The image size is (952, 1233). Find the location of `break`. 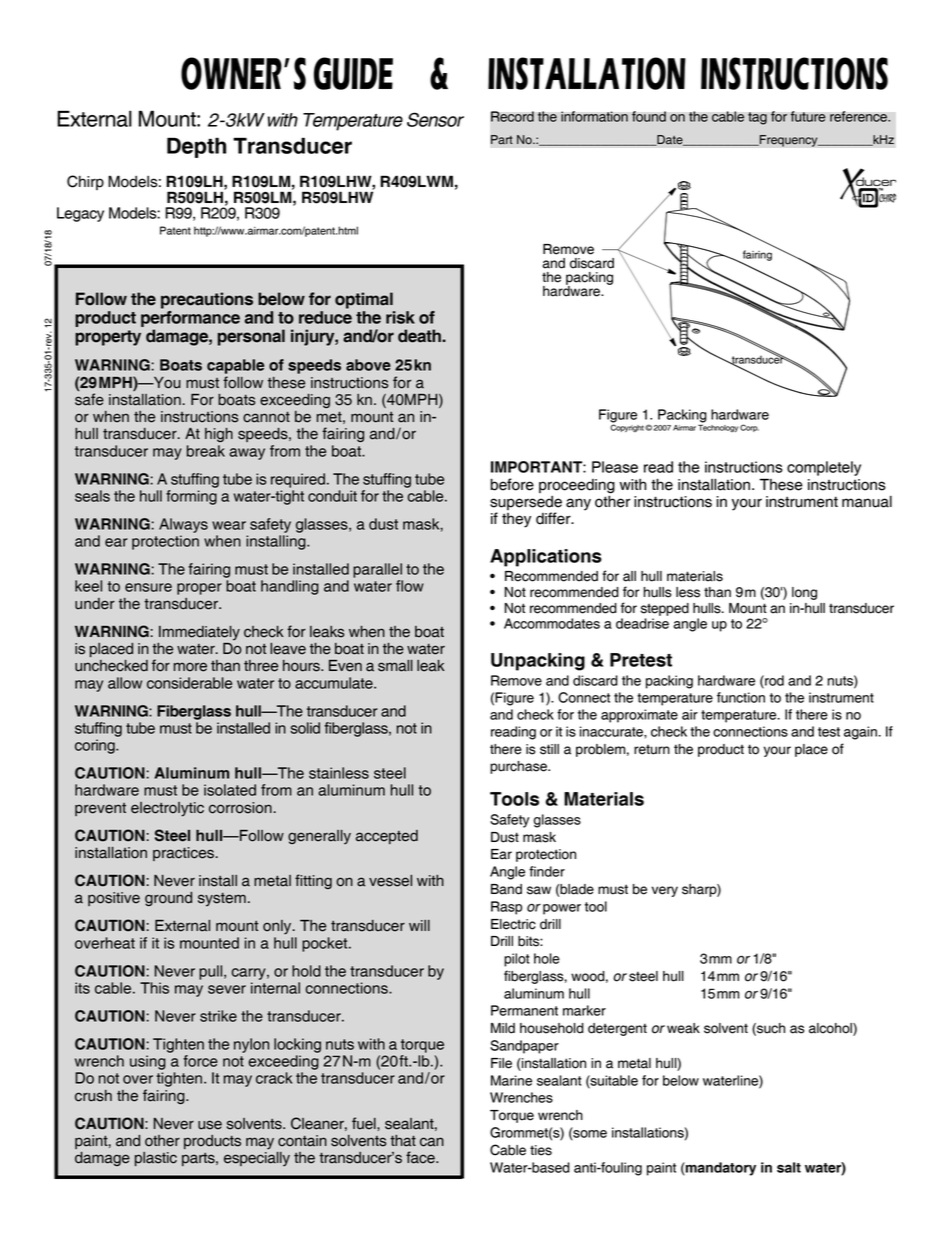

break is located at coordinates (206, 451).
